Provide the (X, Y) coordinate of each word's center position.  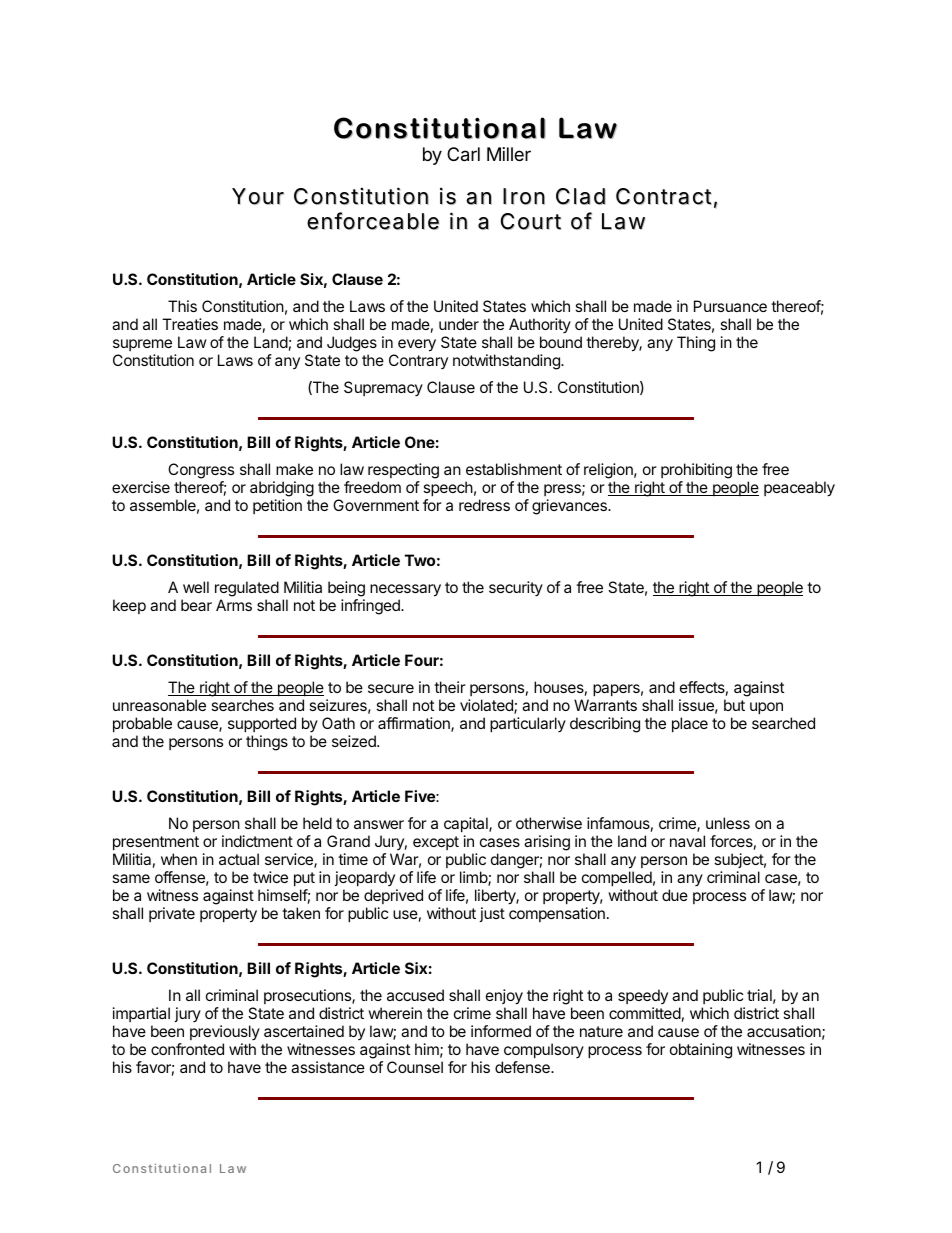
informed (501, 1031)
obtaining (701, 1051)
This (182, 306)
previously (225, 1032)
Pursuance (730, 306)
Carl (463, 154)
